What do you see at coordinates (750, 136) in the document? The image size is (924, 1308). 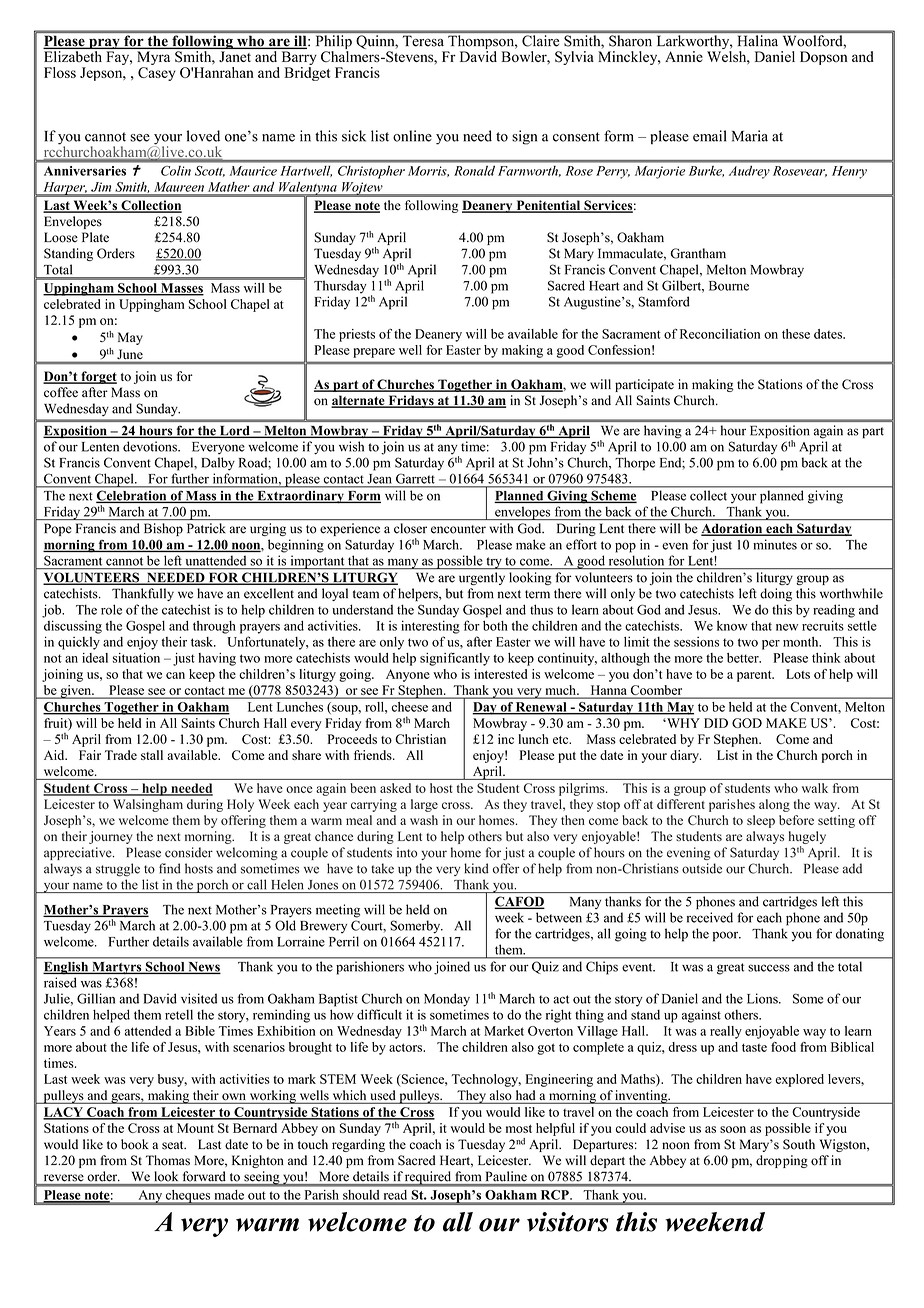 I see `Maria` at bounding box center [750, 136].
